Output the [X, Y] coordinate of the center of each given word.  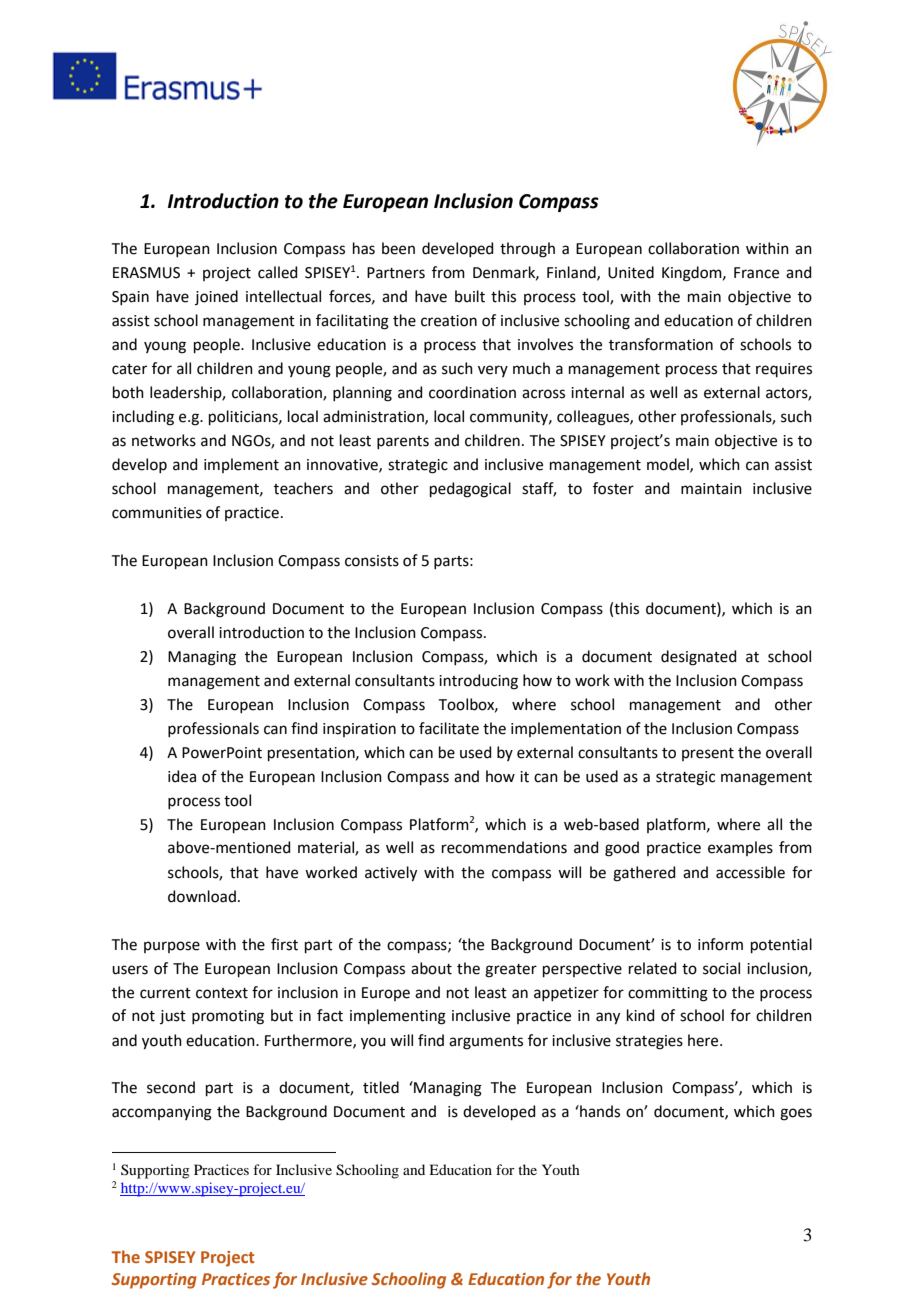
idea [182, 776]
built [470, 296]
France [756, 273]
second [171, 1087]
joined [216, 297]
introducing [478, 682]
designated [699, 658]
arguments [486, 1043]
